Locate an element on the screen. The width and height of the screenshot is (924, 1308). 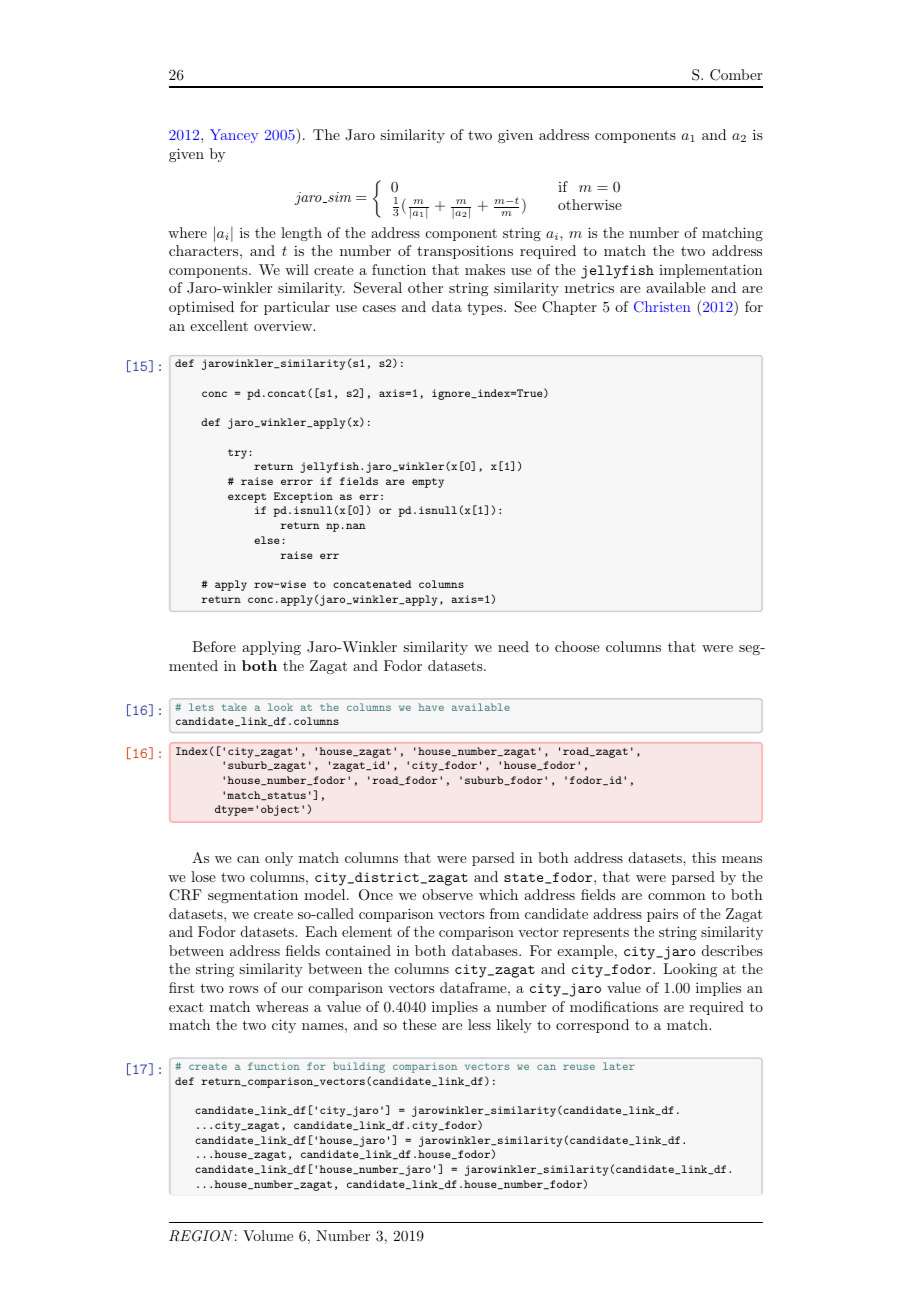
transpositions is located at coordinates (465, 252).
